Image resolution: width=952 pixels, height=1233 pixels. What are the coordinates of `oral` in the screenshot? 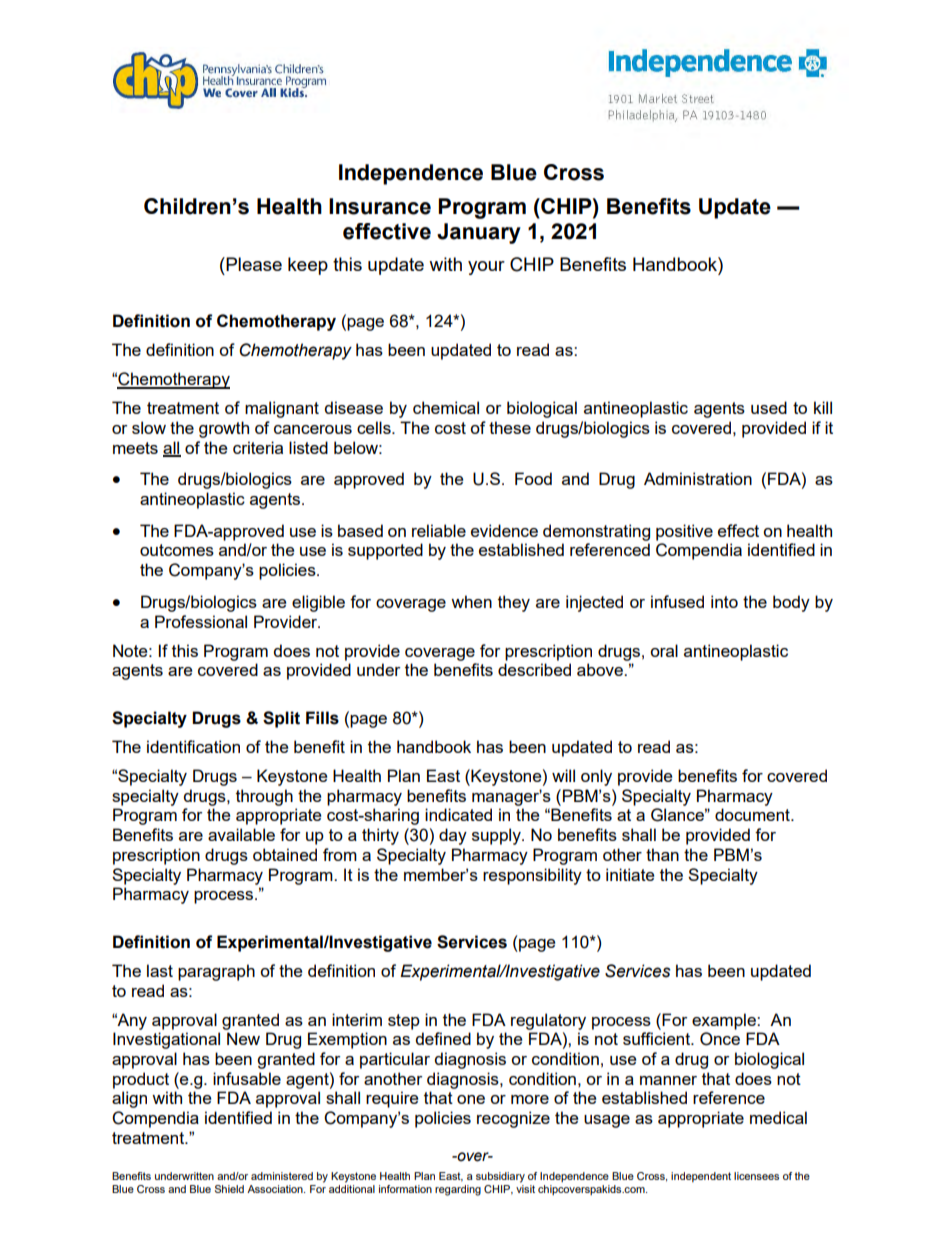 It's located at (664, 650).
